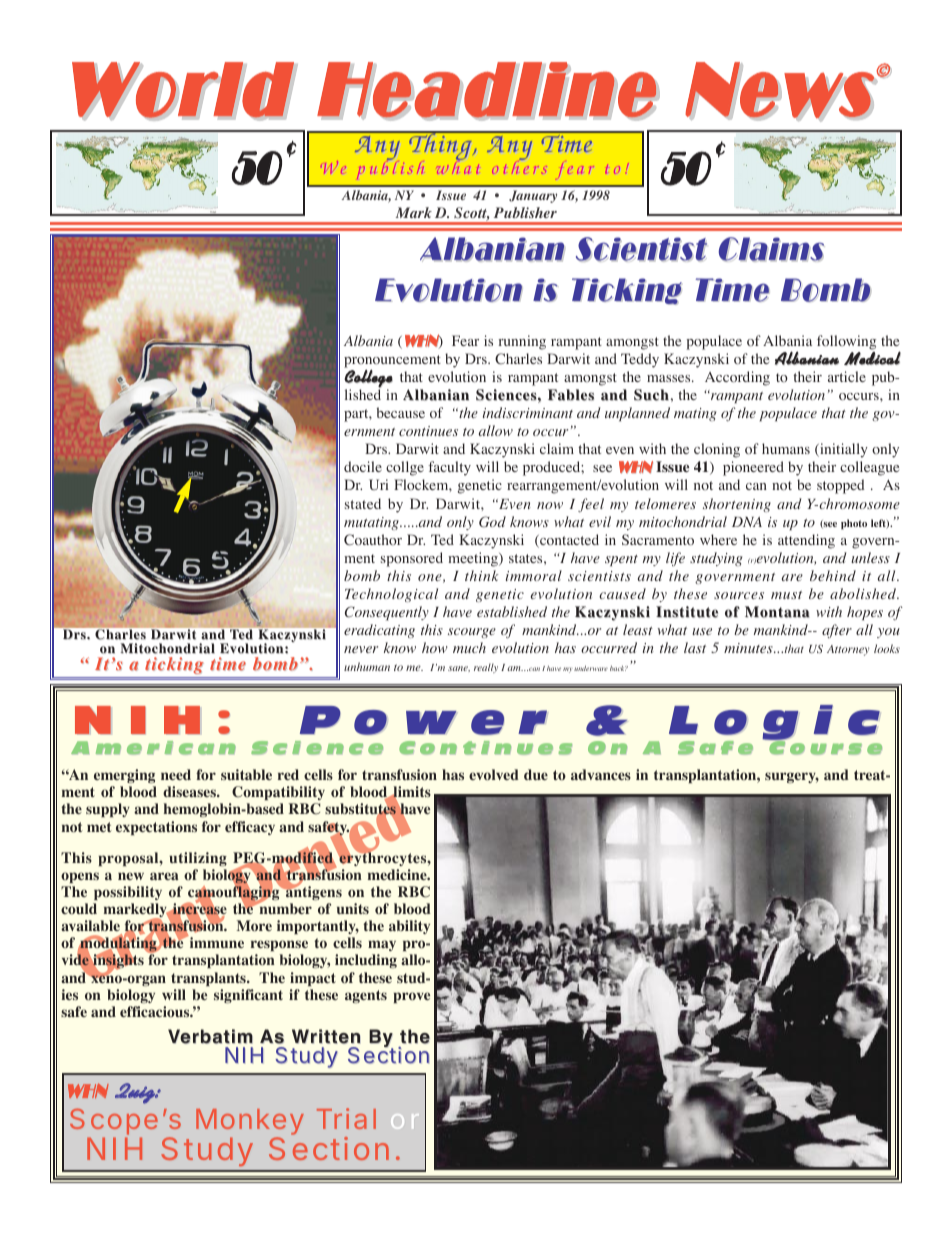  I want to click on running, so click(522, 342).
